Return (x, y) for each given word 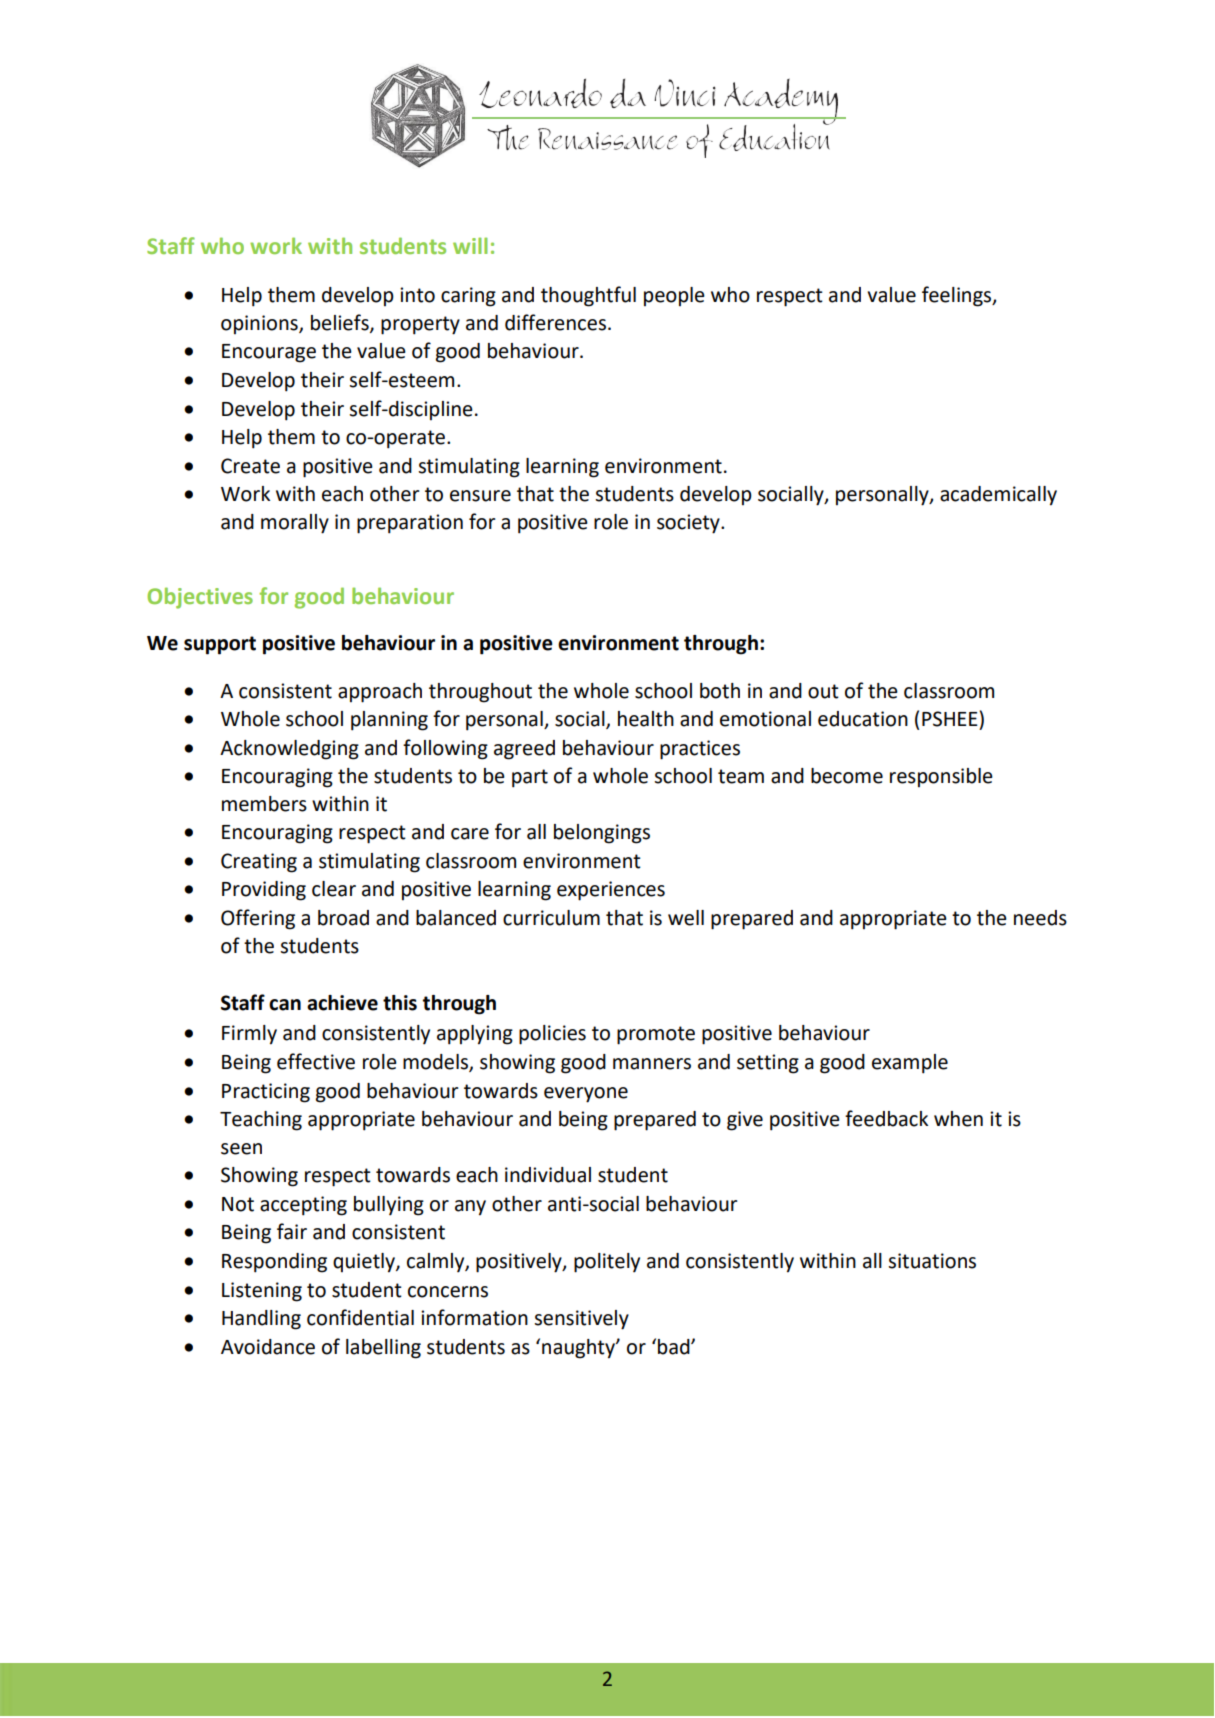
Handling (261, 1320)
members (264, 804)
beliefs (341, 323)
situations (932, 1261)
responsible (941, 777)
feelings (958, 296)
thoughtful (588, 296)
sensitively (581, 1320)
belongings (602, 834)
